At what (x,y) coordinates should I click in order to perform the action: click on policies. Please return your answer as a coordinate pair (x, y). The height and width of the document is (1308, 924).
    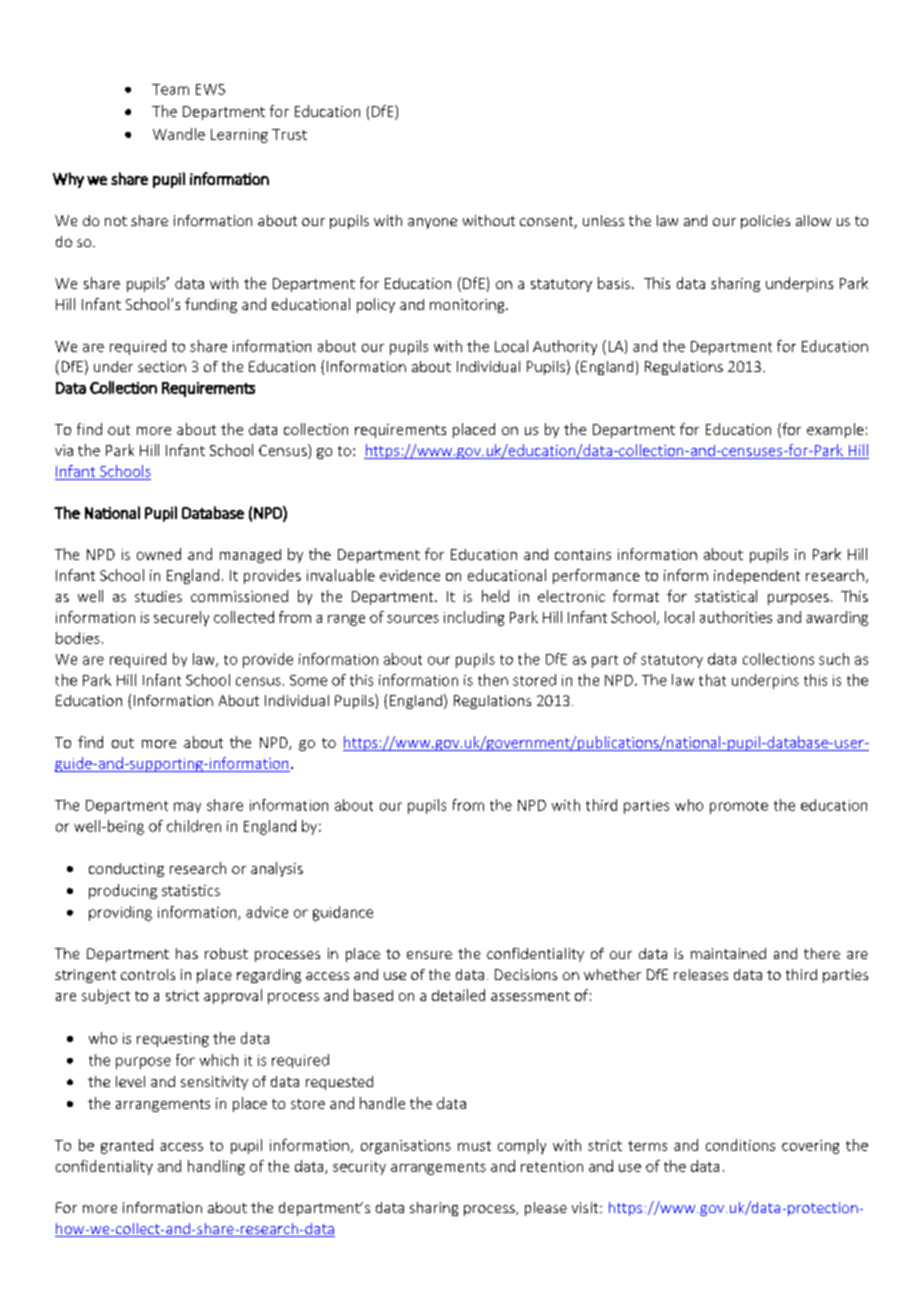
    Looking at the image, I should click on (765, 222).
